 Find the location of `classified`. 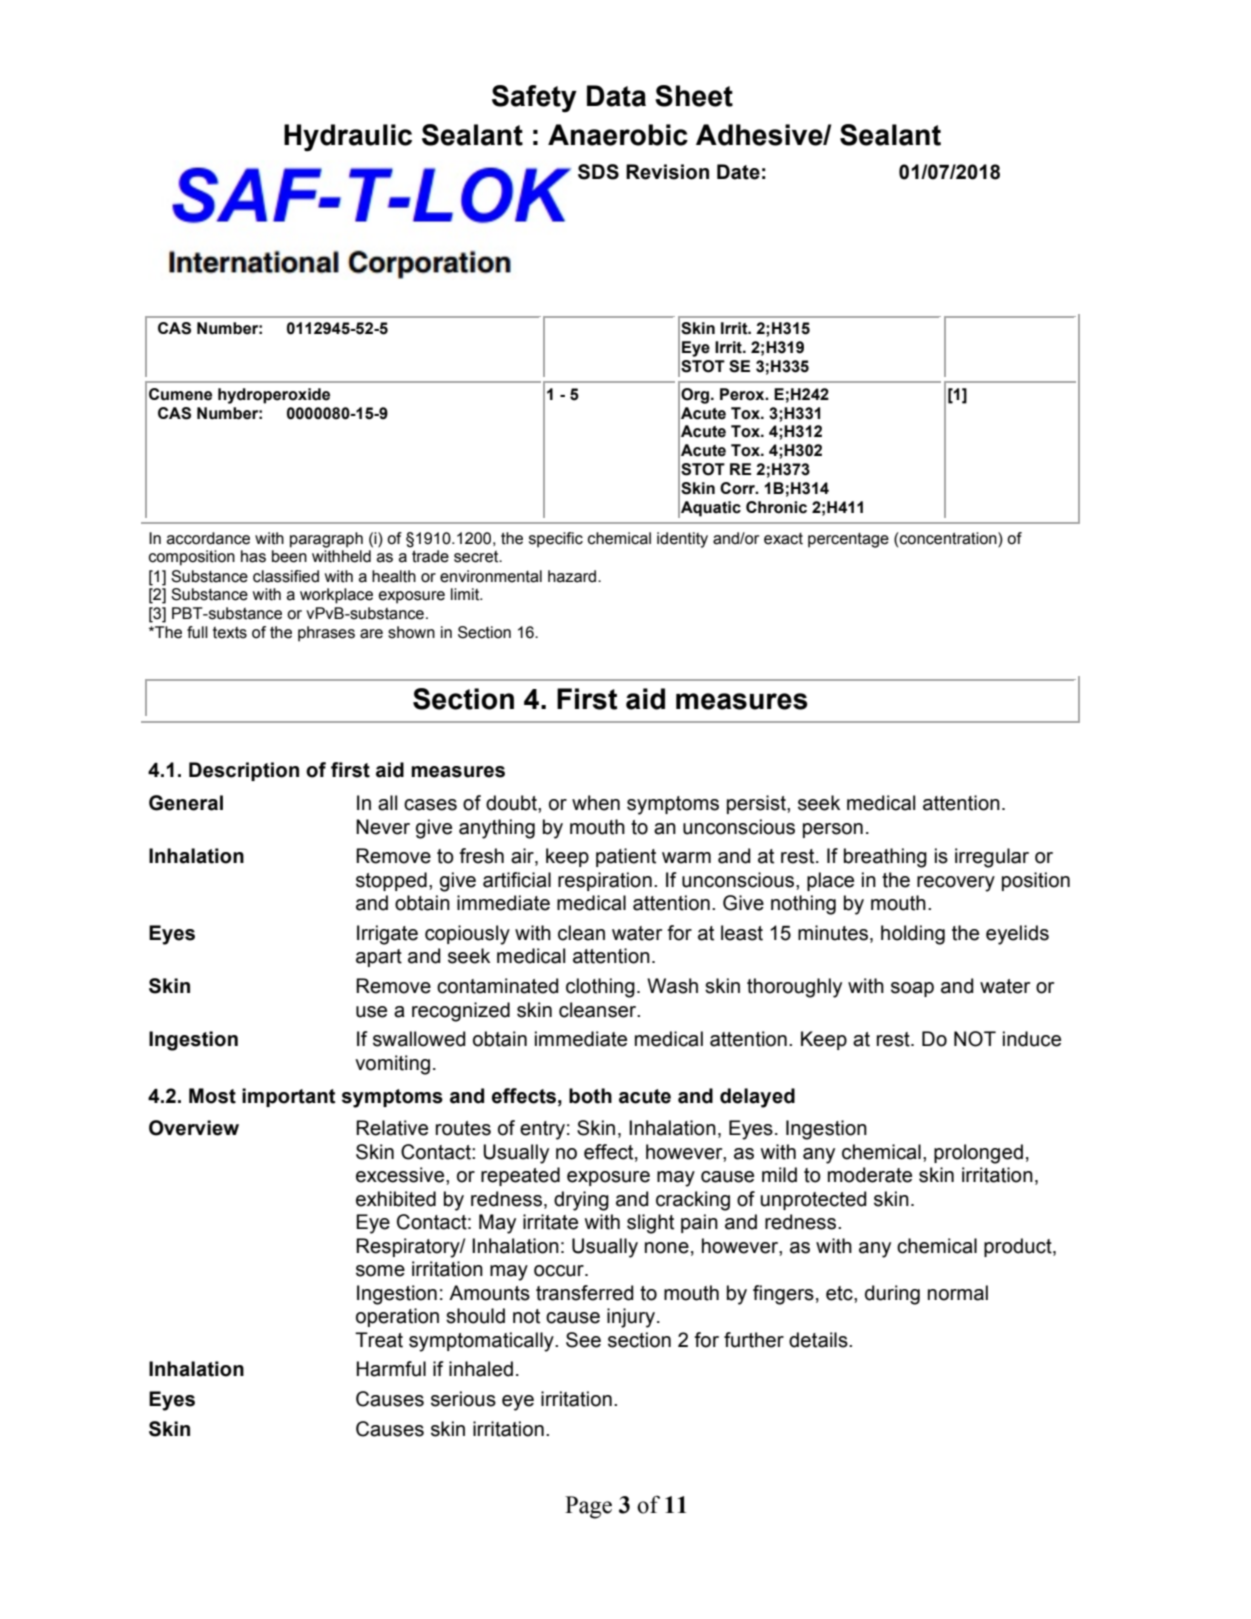

classified is located at coordinates (286, 576).
